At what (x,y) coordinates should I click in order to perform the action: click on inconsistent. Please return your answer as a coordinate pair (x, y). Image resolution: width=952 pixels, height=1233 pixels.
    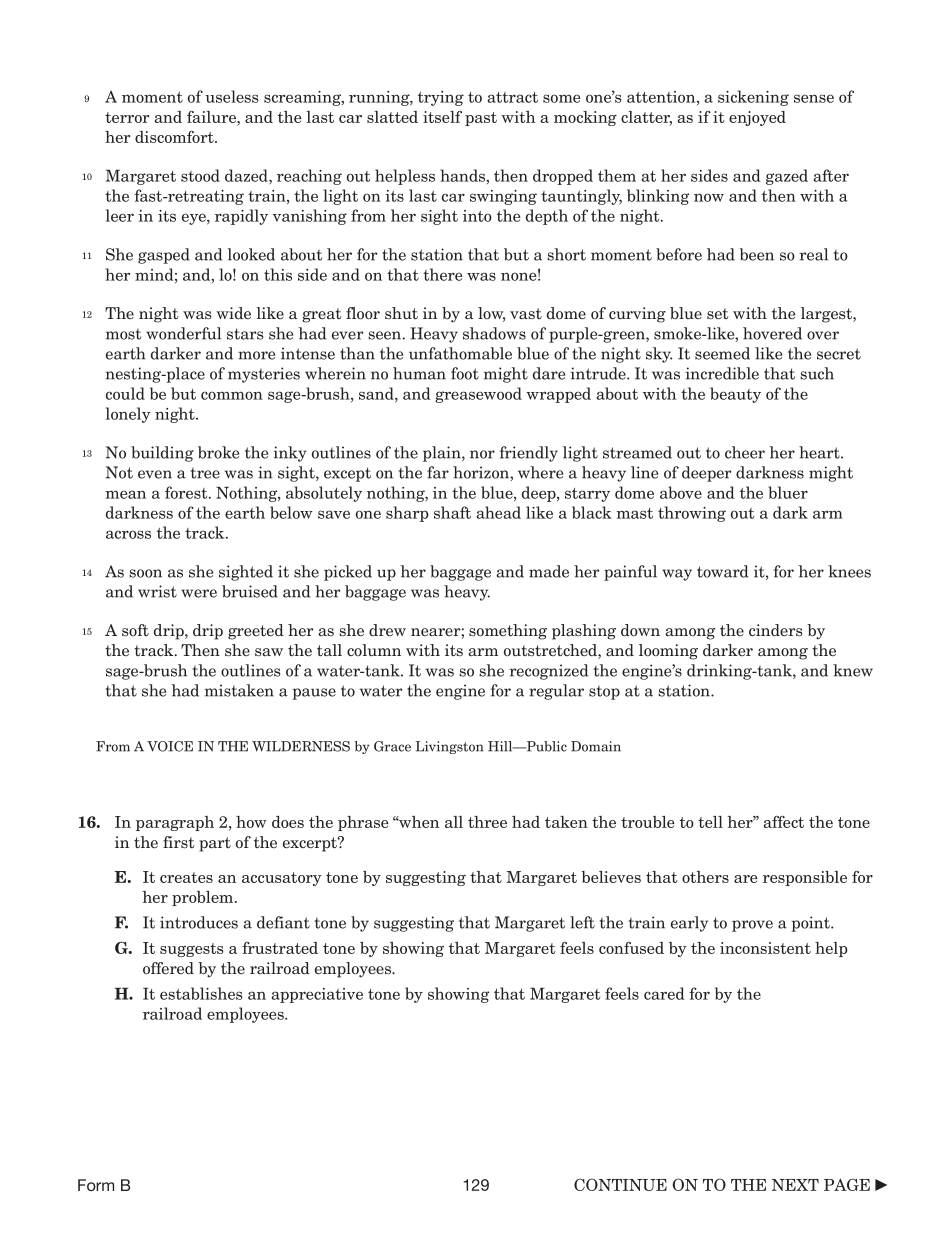
    Looking at the image, I should click on (765, 948).
